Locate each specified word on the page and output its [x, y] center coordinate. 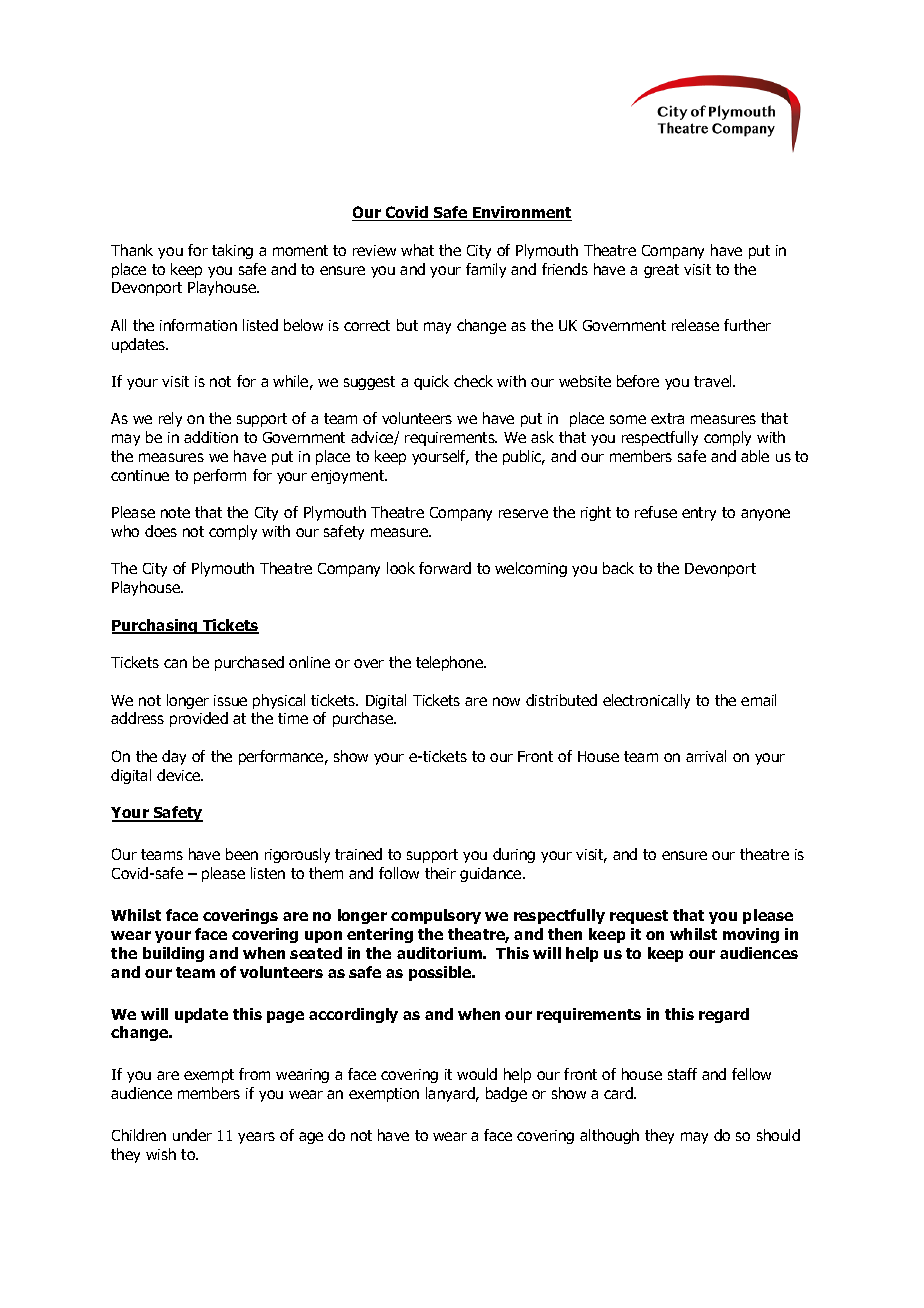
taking [232, 251]
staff [682, 1074]
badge [506, 1094]
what [417, 250]
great [661, 271]
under [192, 1135]
